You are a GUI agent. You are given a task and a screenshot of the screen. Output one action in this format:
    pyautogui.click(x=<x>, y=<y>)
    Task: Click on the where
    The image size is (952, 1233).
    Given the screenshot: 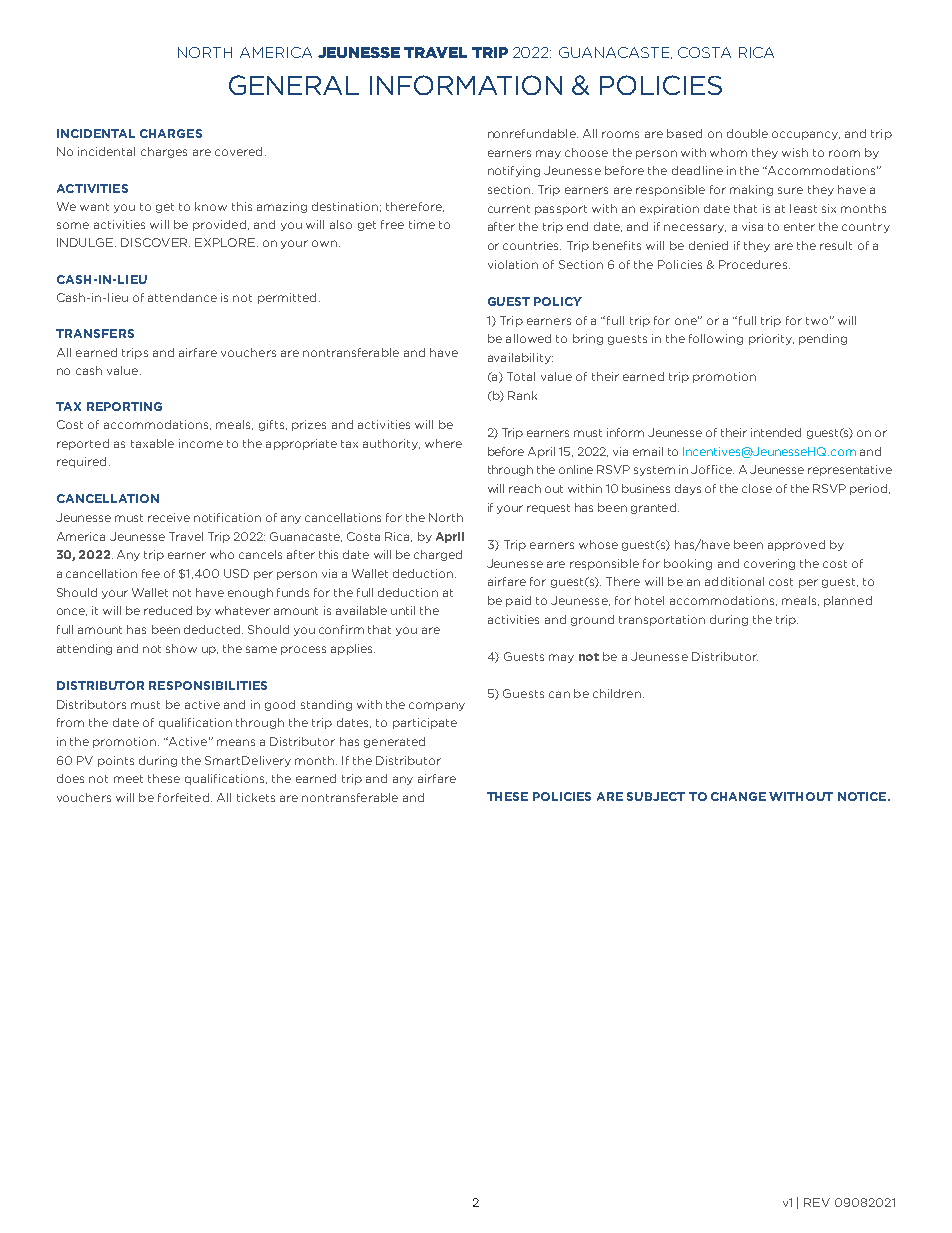 What is the action you would take?
    pyautogui.click(x=443, y=443)
